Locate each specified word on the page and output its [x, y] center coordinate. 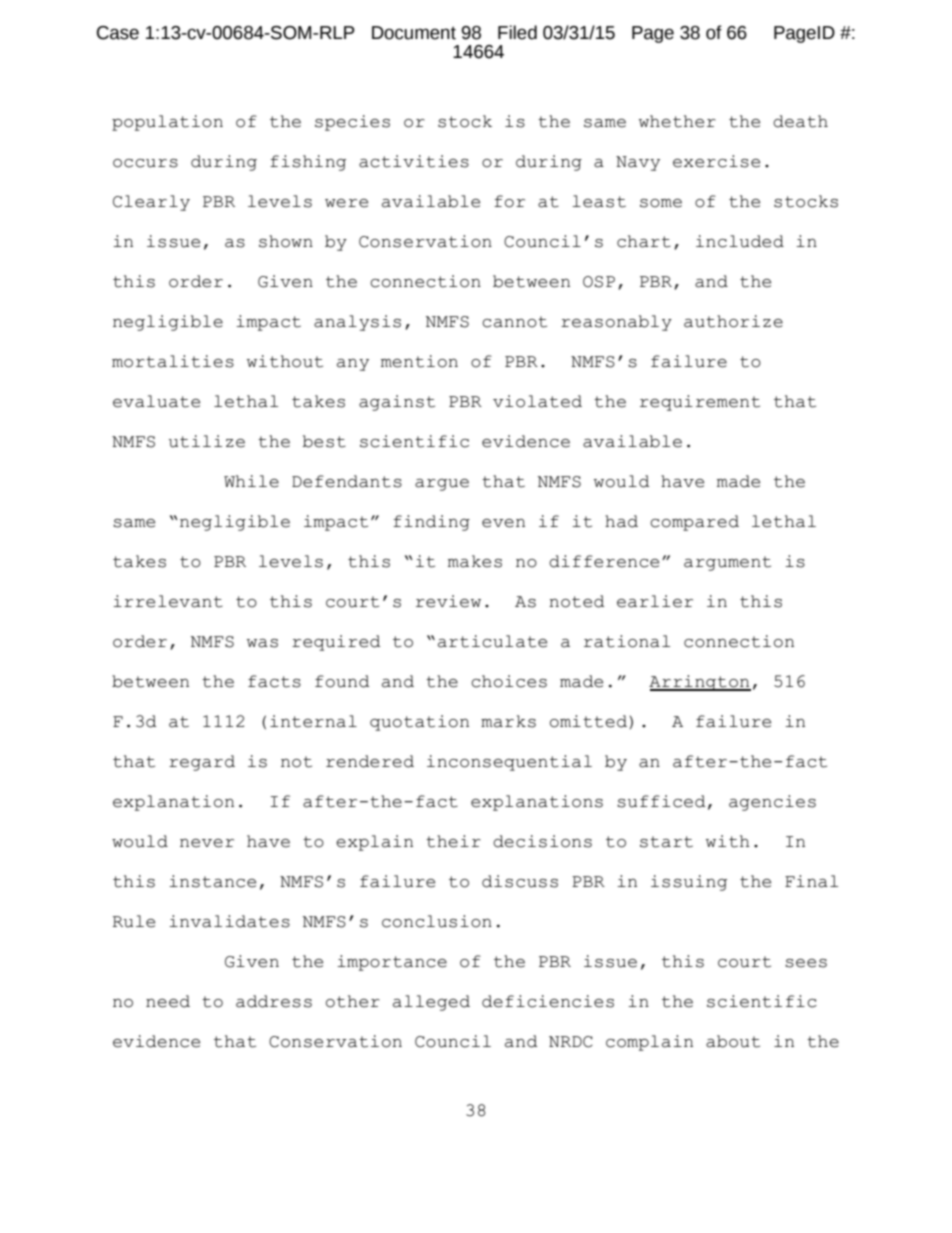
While [251, 481]
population [167, 123]
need [168, 1001]
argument [727, 563]
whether [677, 121]
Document [414, 33]
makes [475, 561]
